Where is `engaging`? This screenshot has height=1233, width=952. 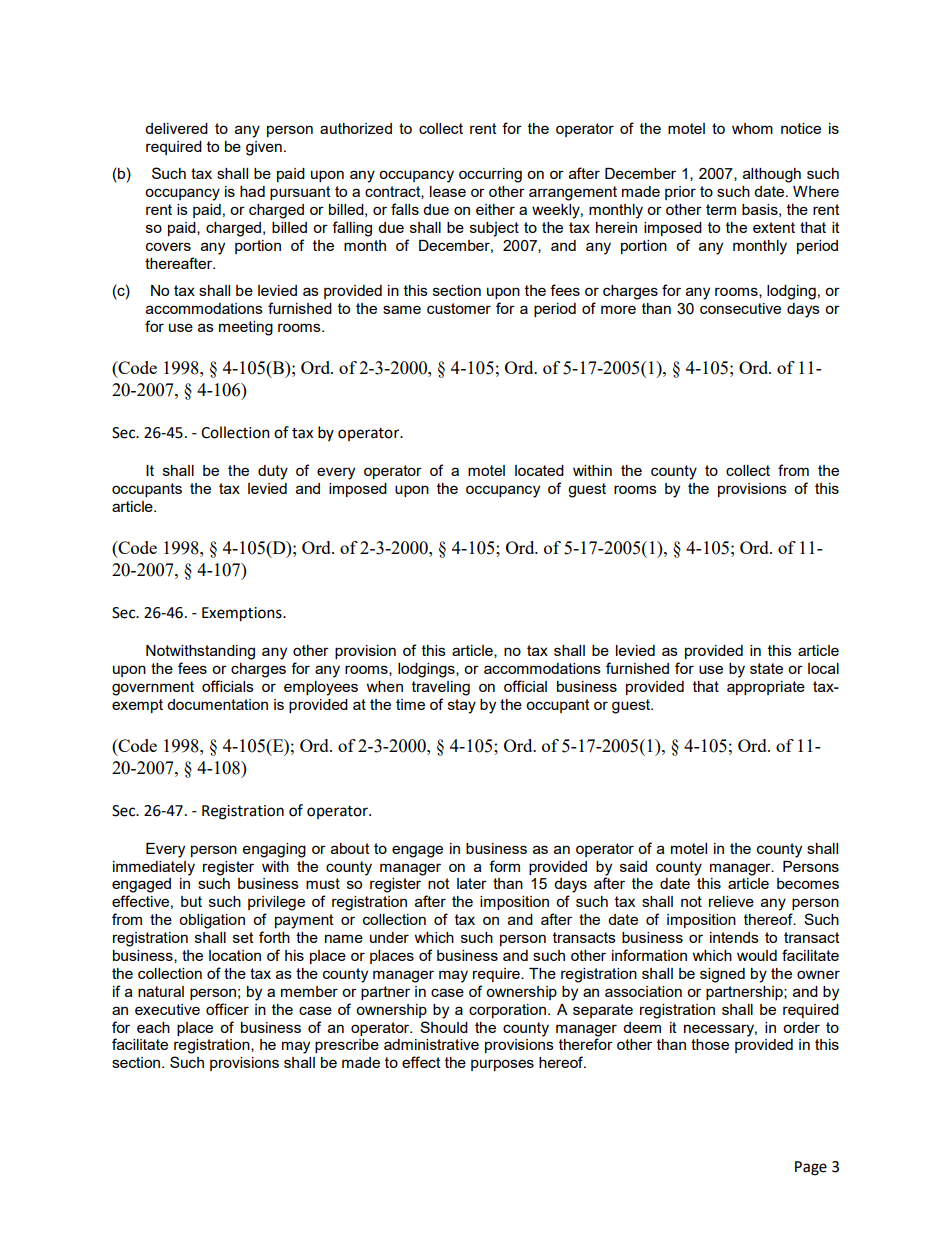
engaging is located at coordinates (274, 850).
